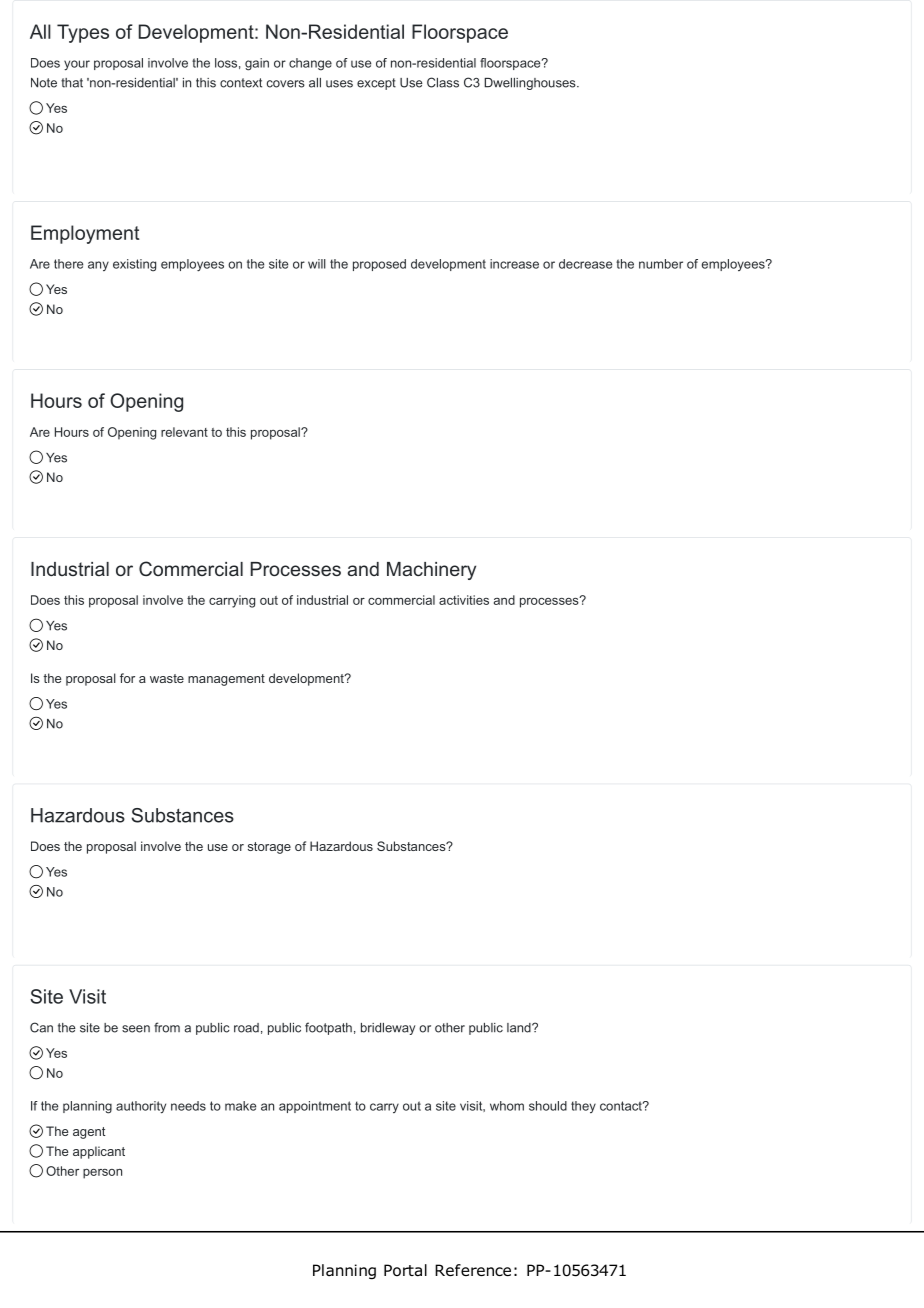 The width and height of the screenshot is (924, 1308). I want to click on activities, so click(464, 600).
